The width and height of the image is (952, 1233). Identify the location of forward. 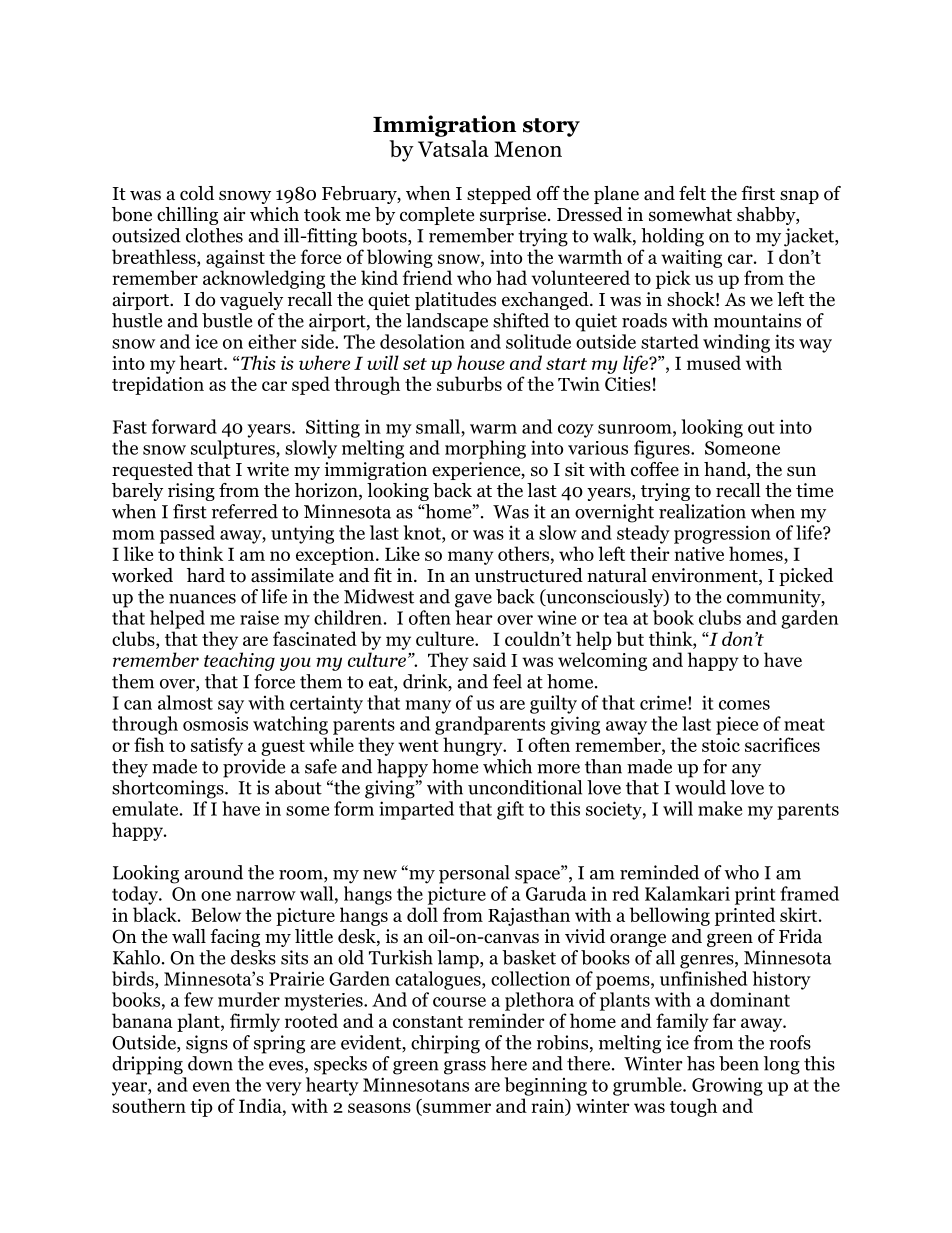
(184, 426).
